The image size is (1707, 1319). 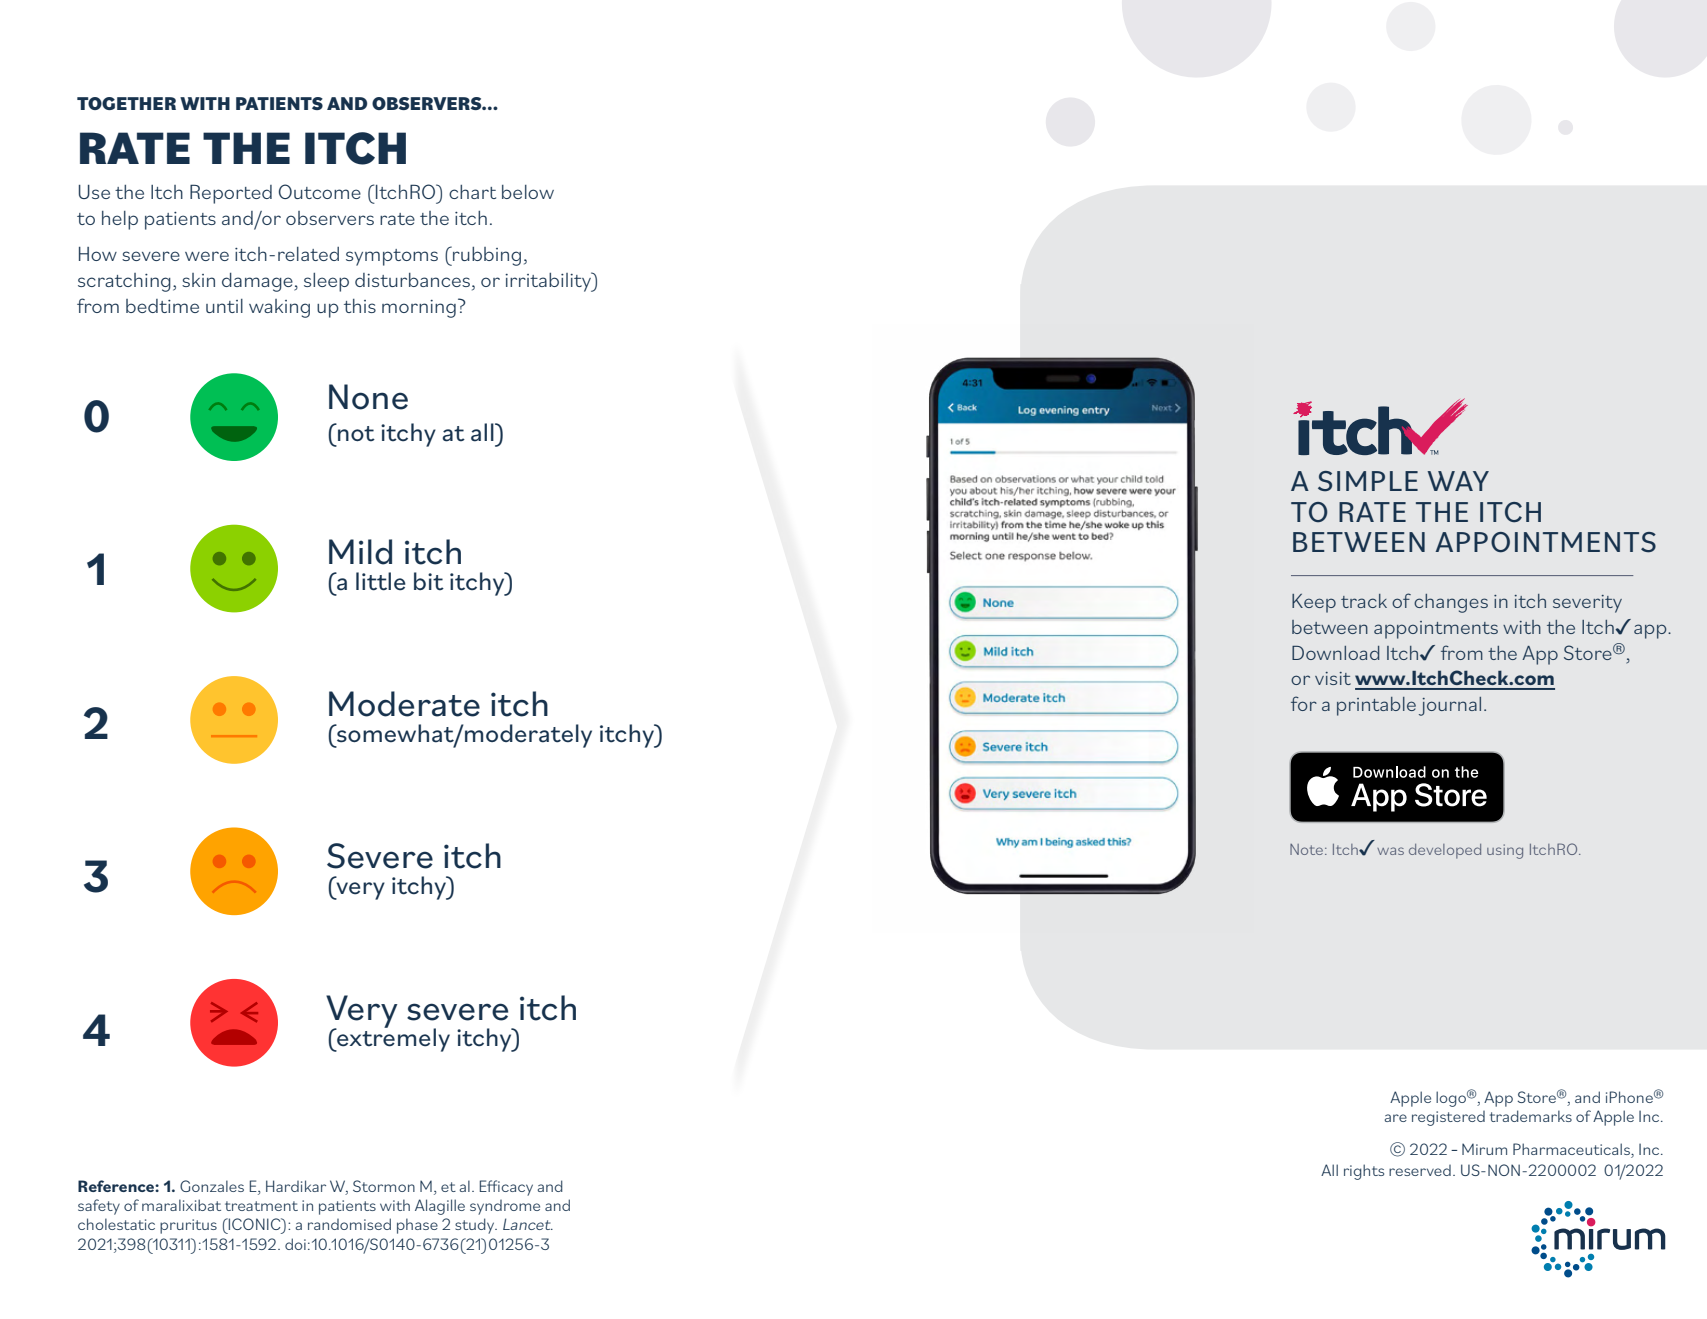 What do you see at coordinates (528, 192) in the document?
I see `below` at bounding box center [528, 192].
